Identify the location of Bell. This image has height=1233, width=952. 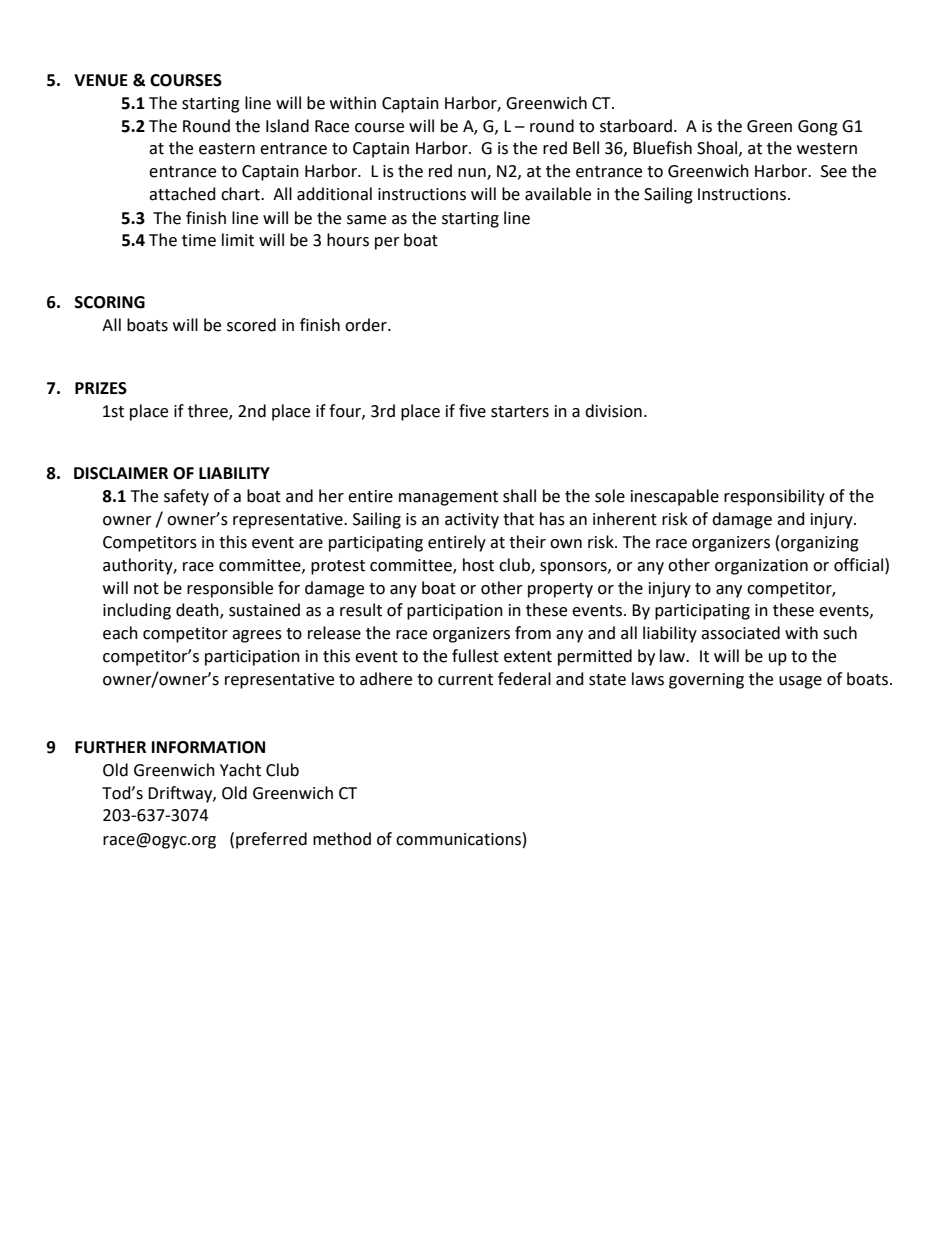
(586, 148).
